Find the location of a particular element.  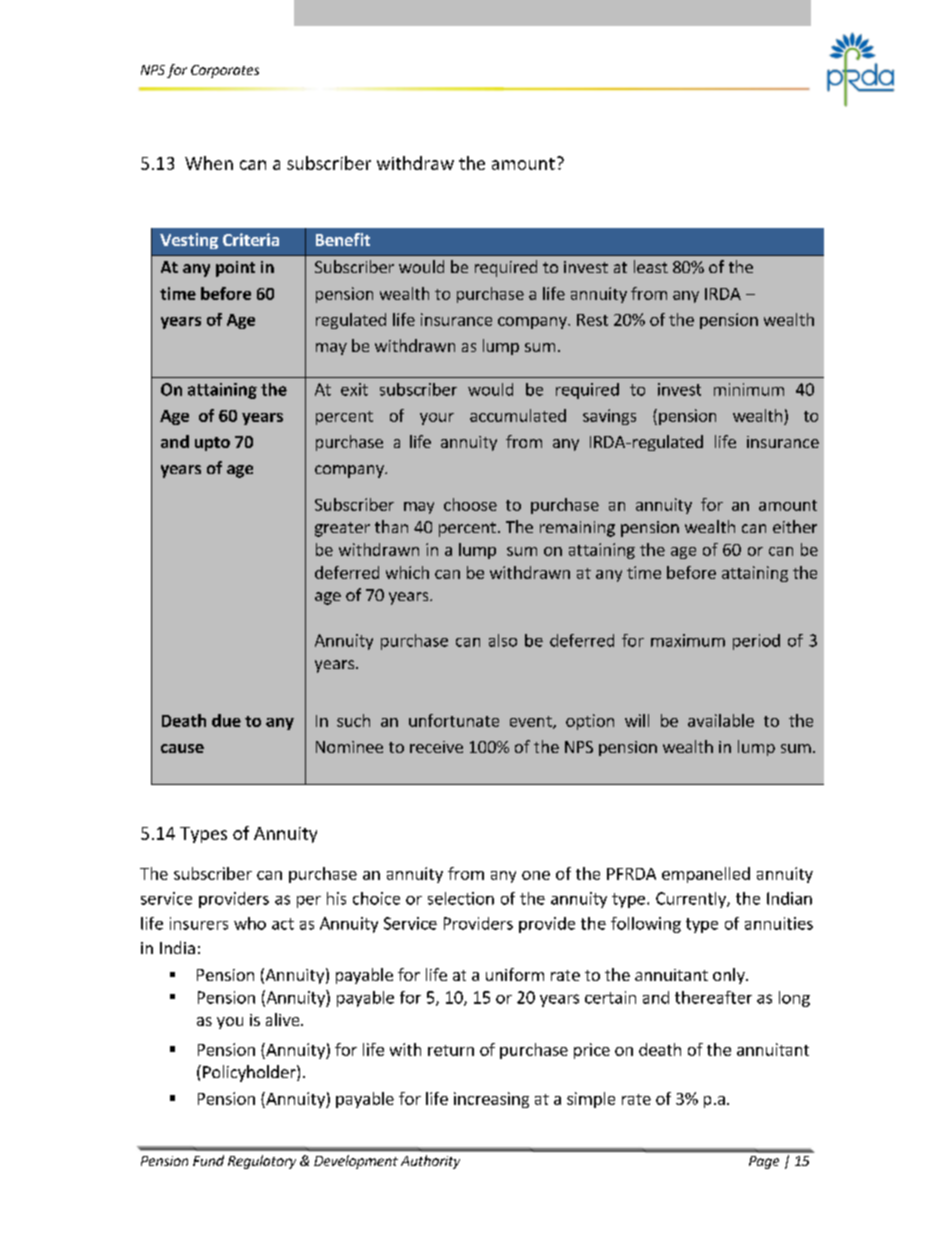

Benefit is located at coordinates (343, 239).
